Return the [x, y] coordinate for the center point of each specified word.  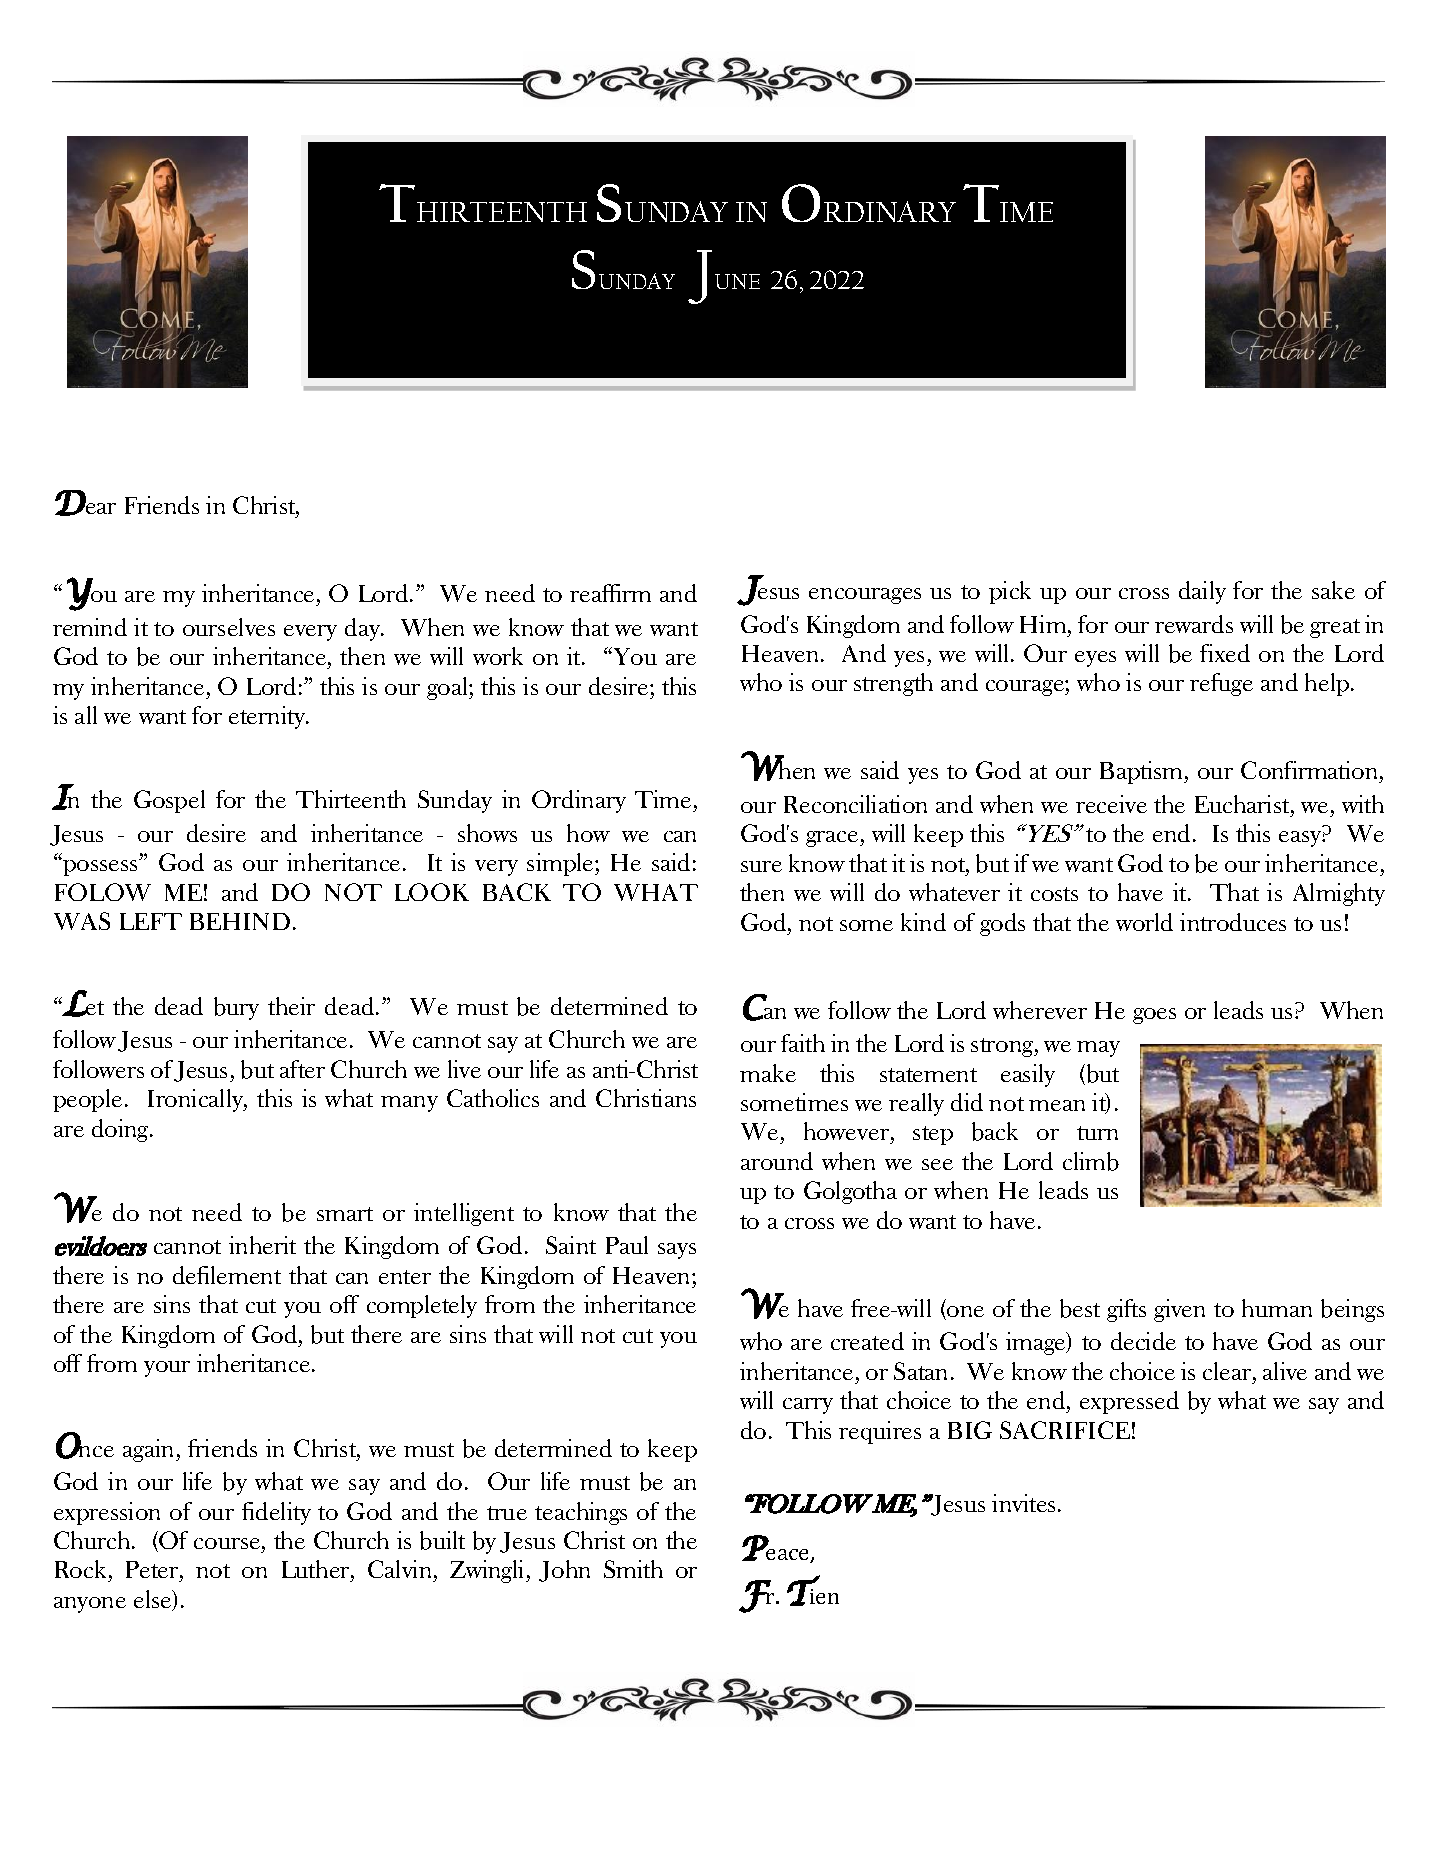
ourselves [229, 627]
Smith [633, 1569]
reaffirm [610, 593]
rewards [1194, 624]
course [227, 1543]
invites [1023, 1503]
